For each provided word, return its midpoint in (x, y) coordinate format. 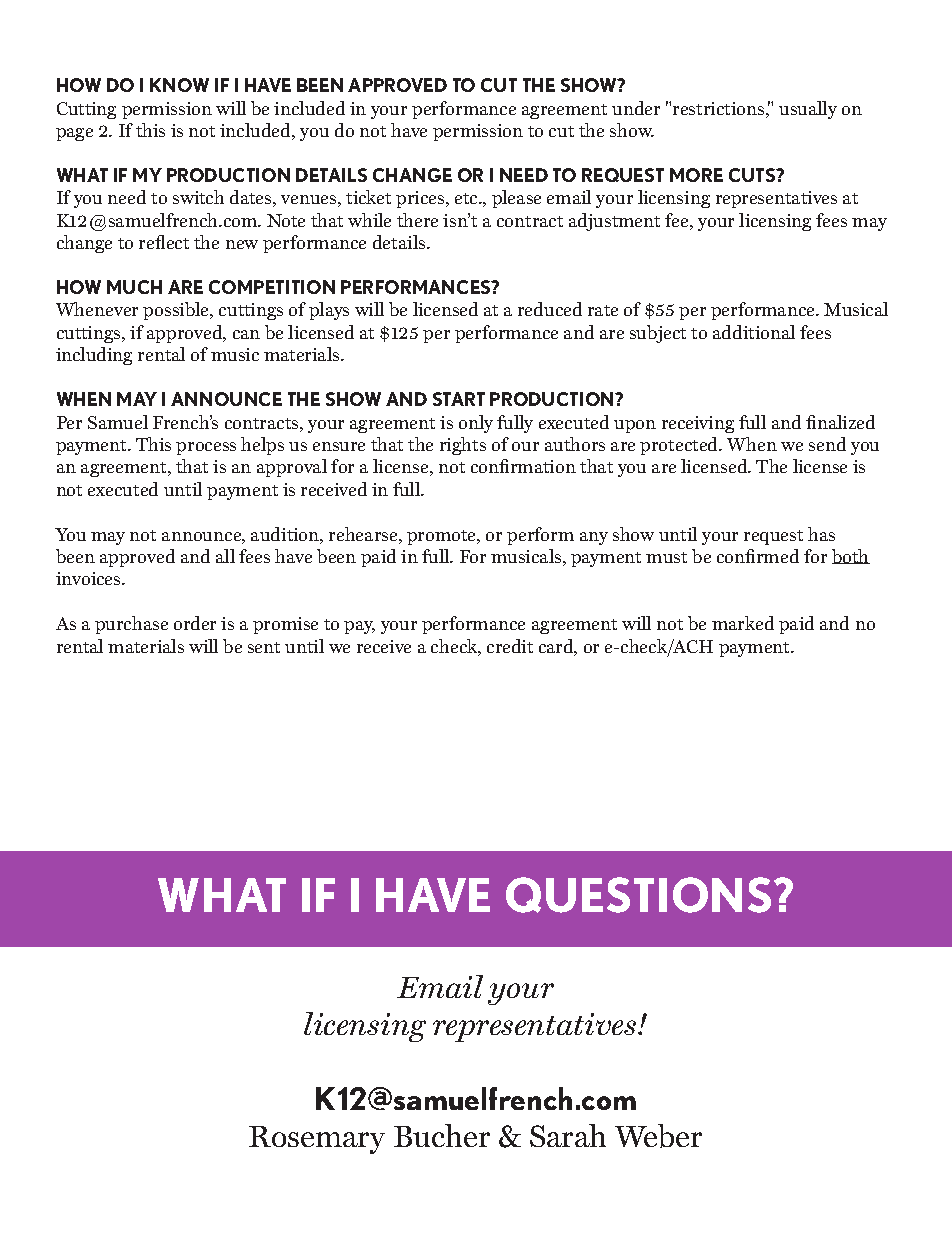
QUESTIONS (638, 895)
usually (808, 110)
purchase (131, 625)
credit (510, 646)
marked (743, 623)
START (459, 399)
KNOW (179, 85)
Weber (658, 1136)
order (195, 623)
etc (468, 198)
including (94, 356)
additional (754, 332)
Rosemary (317, 1140)
